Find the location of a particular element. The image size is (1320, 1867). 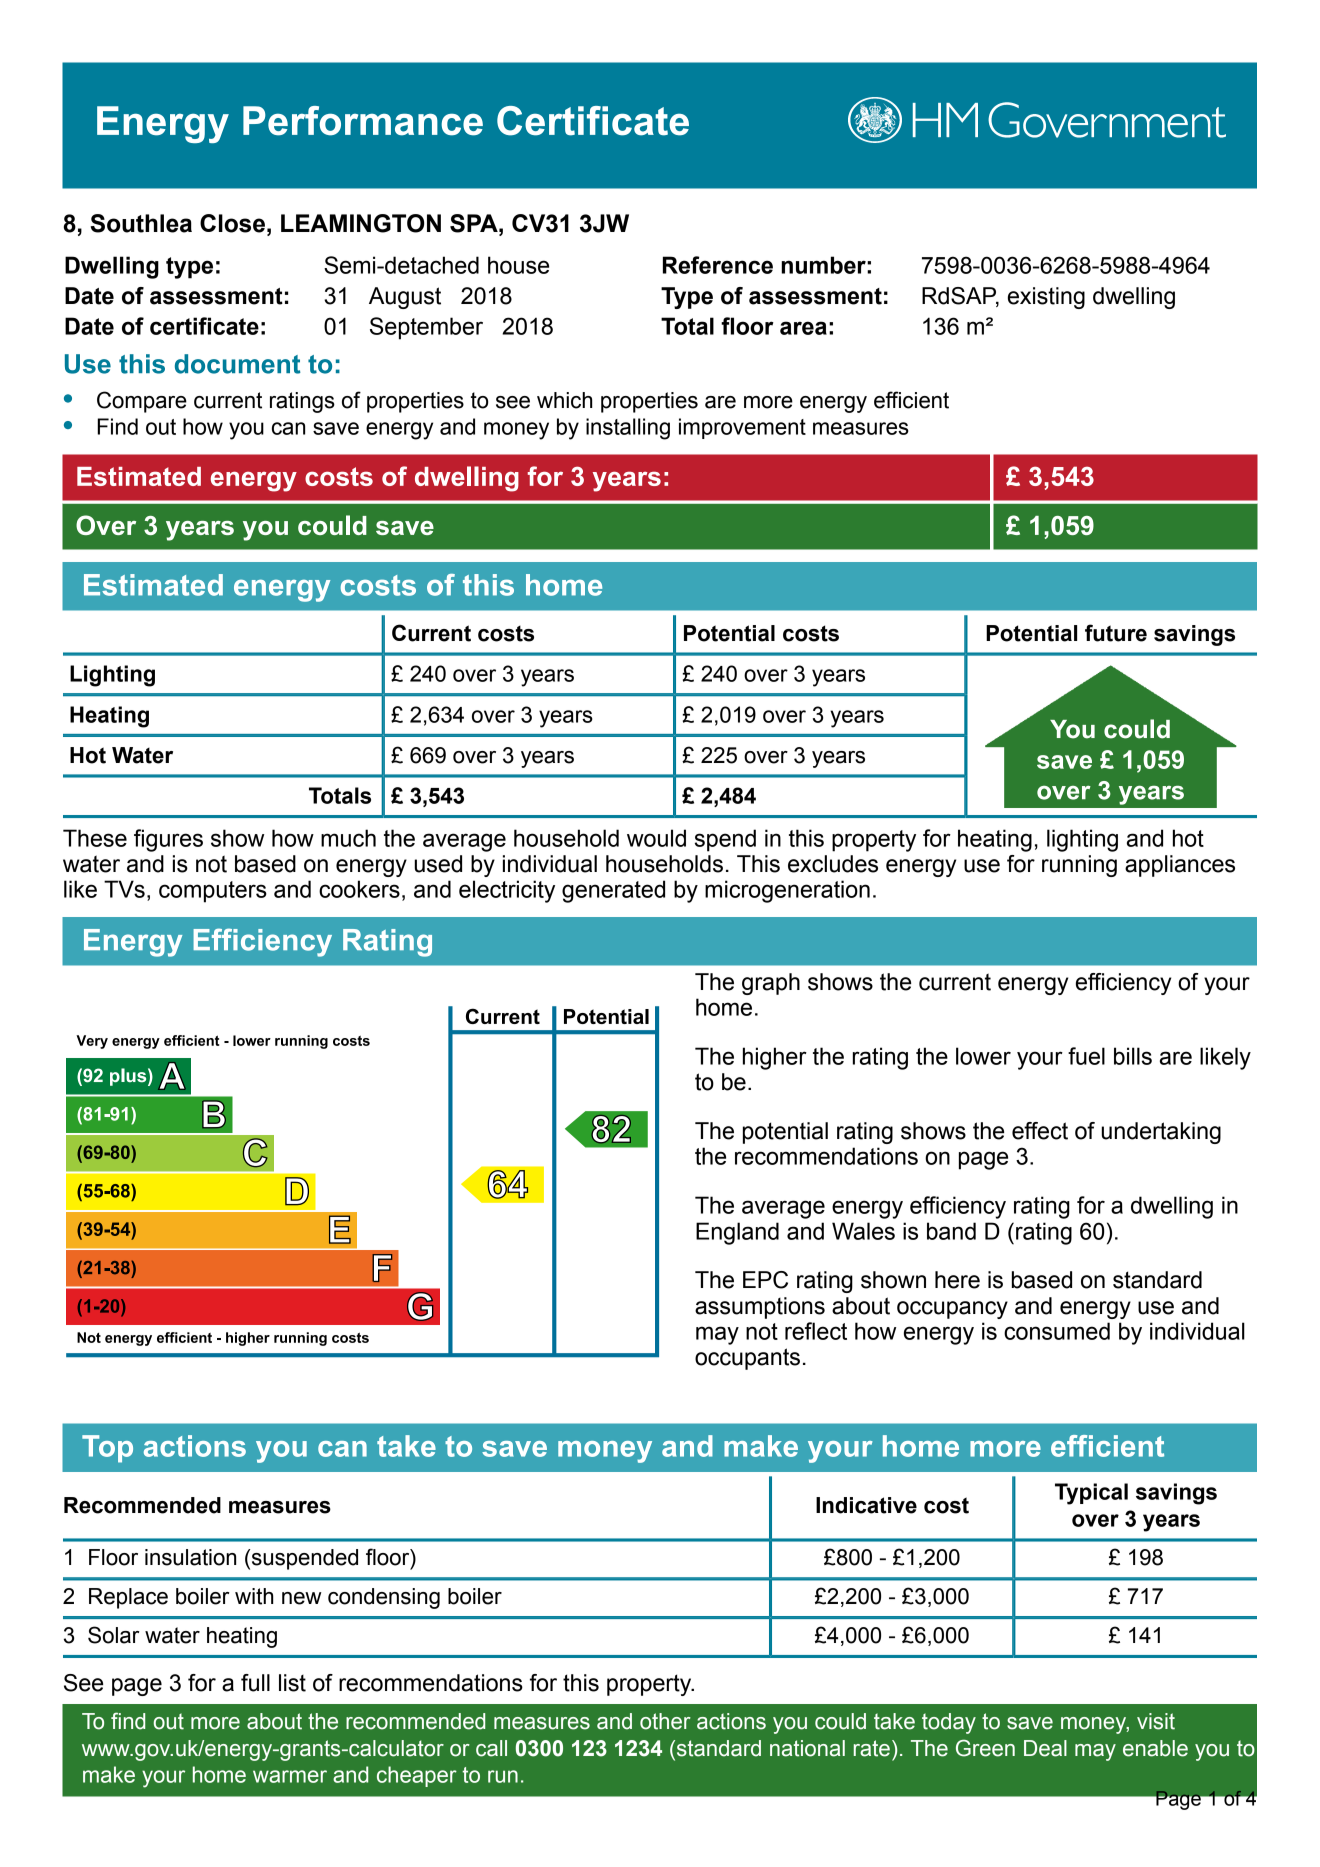

higher is located at coordinates (775, 1058).
